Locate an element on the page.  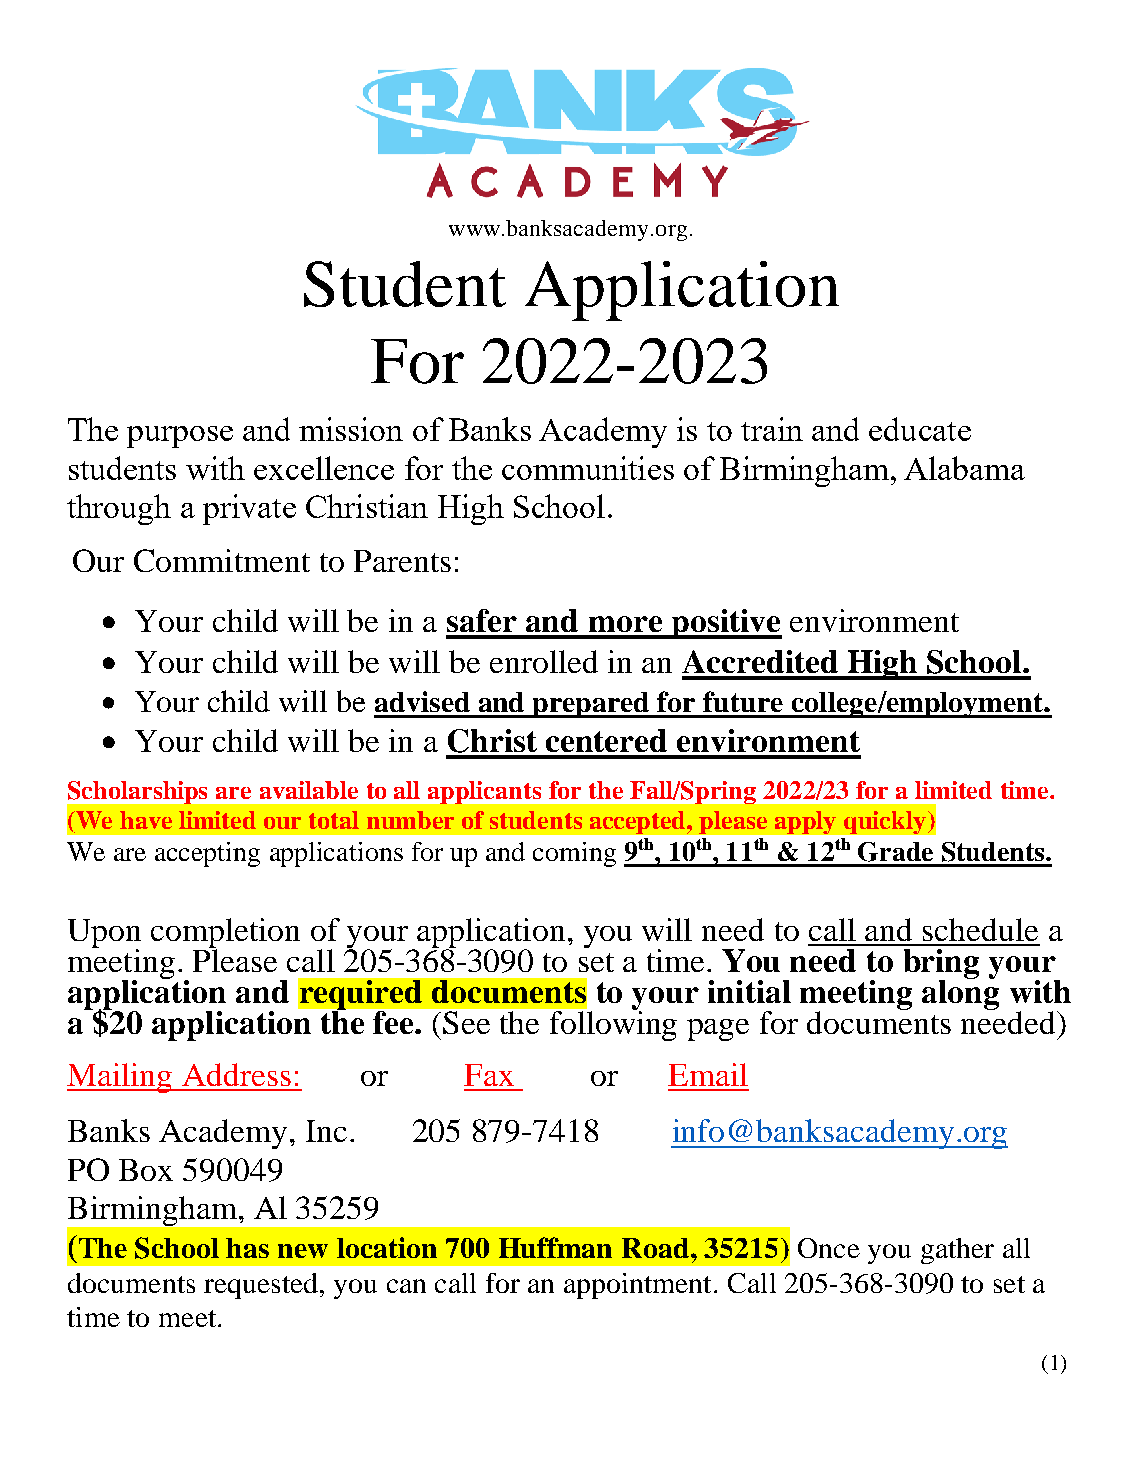
Commitment is located at coordinates (222, 560).
